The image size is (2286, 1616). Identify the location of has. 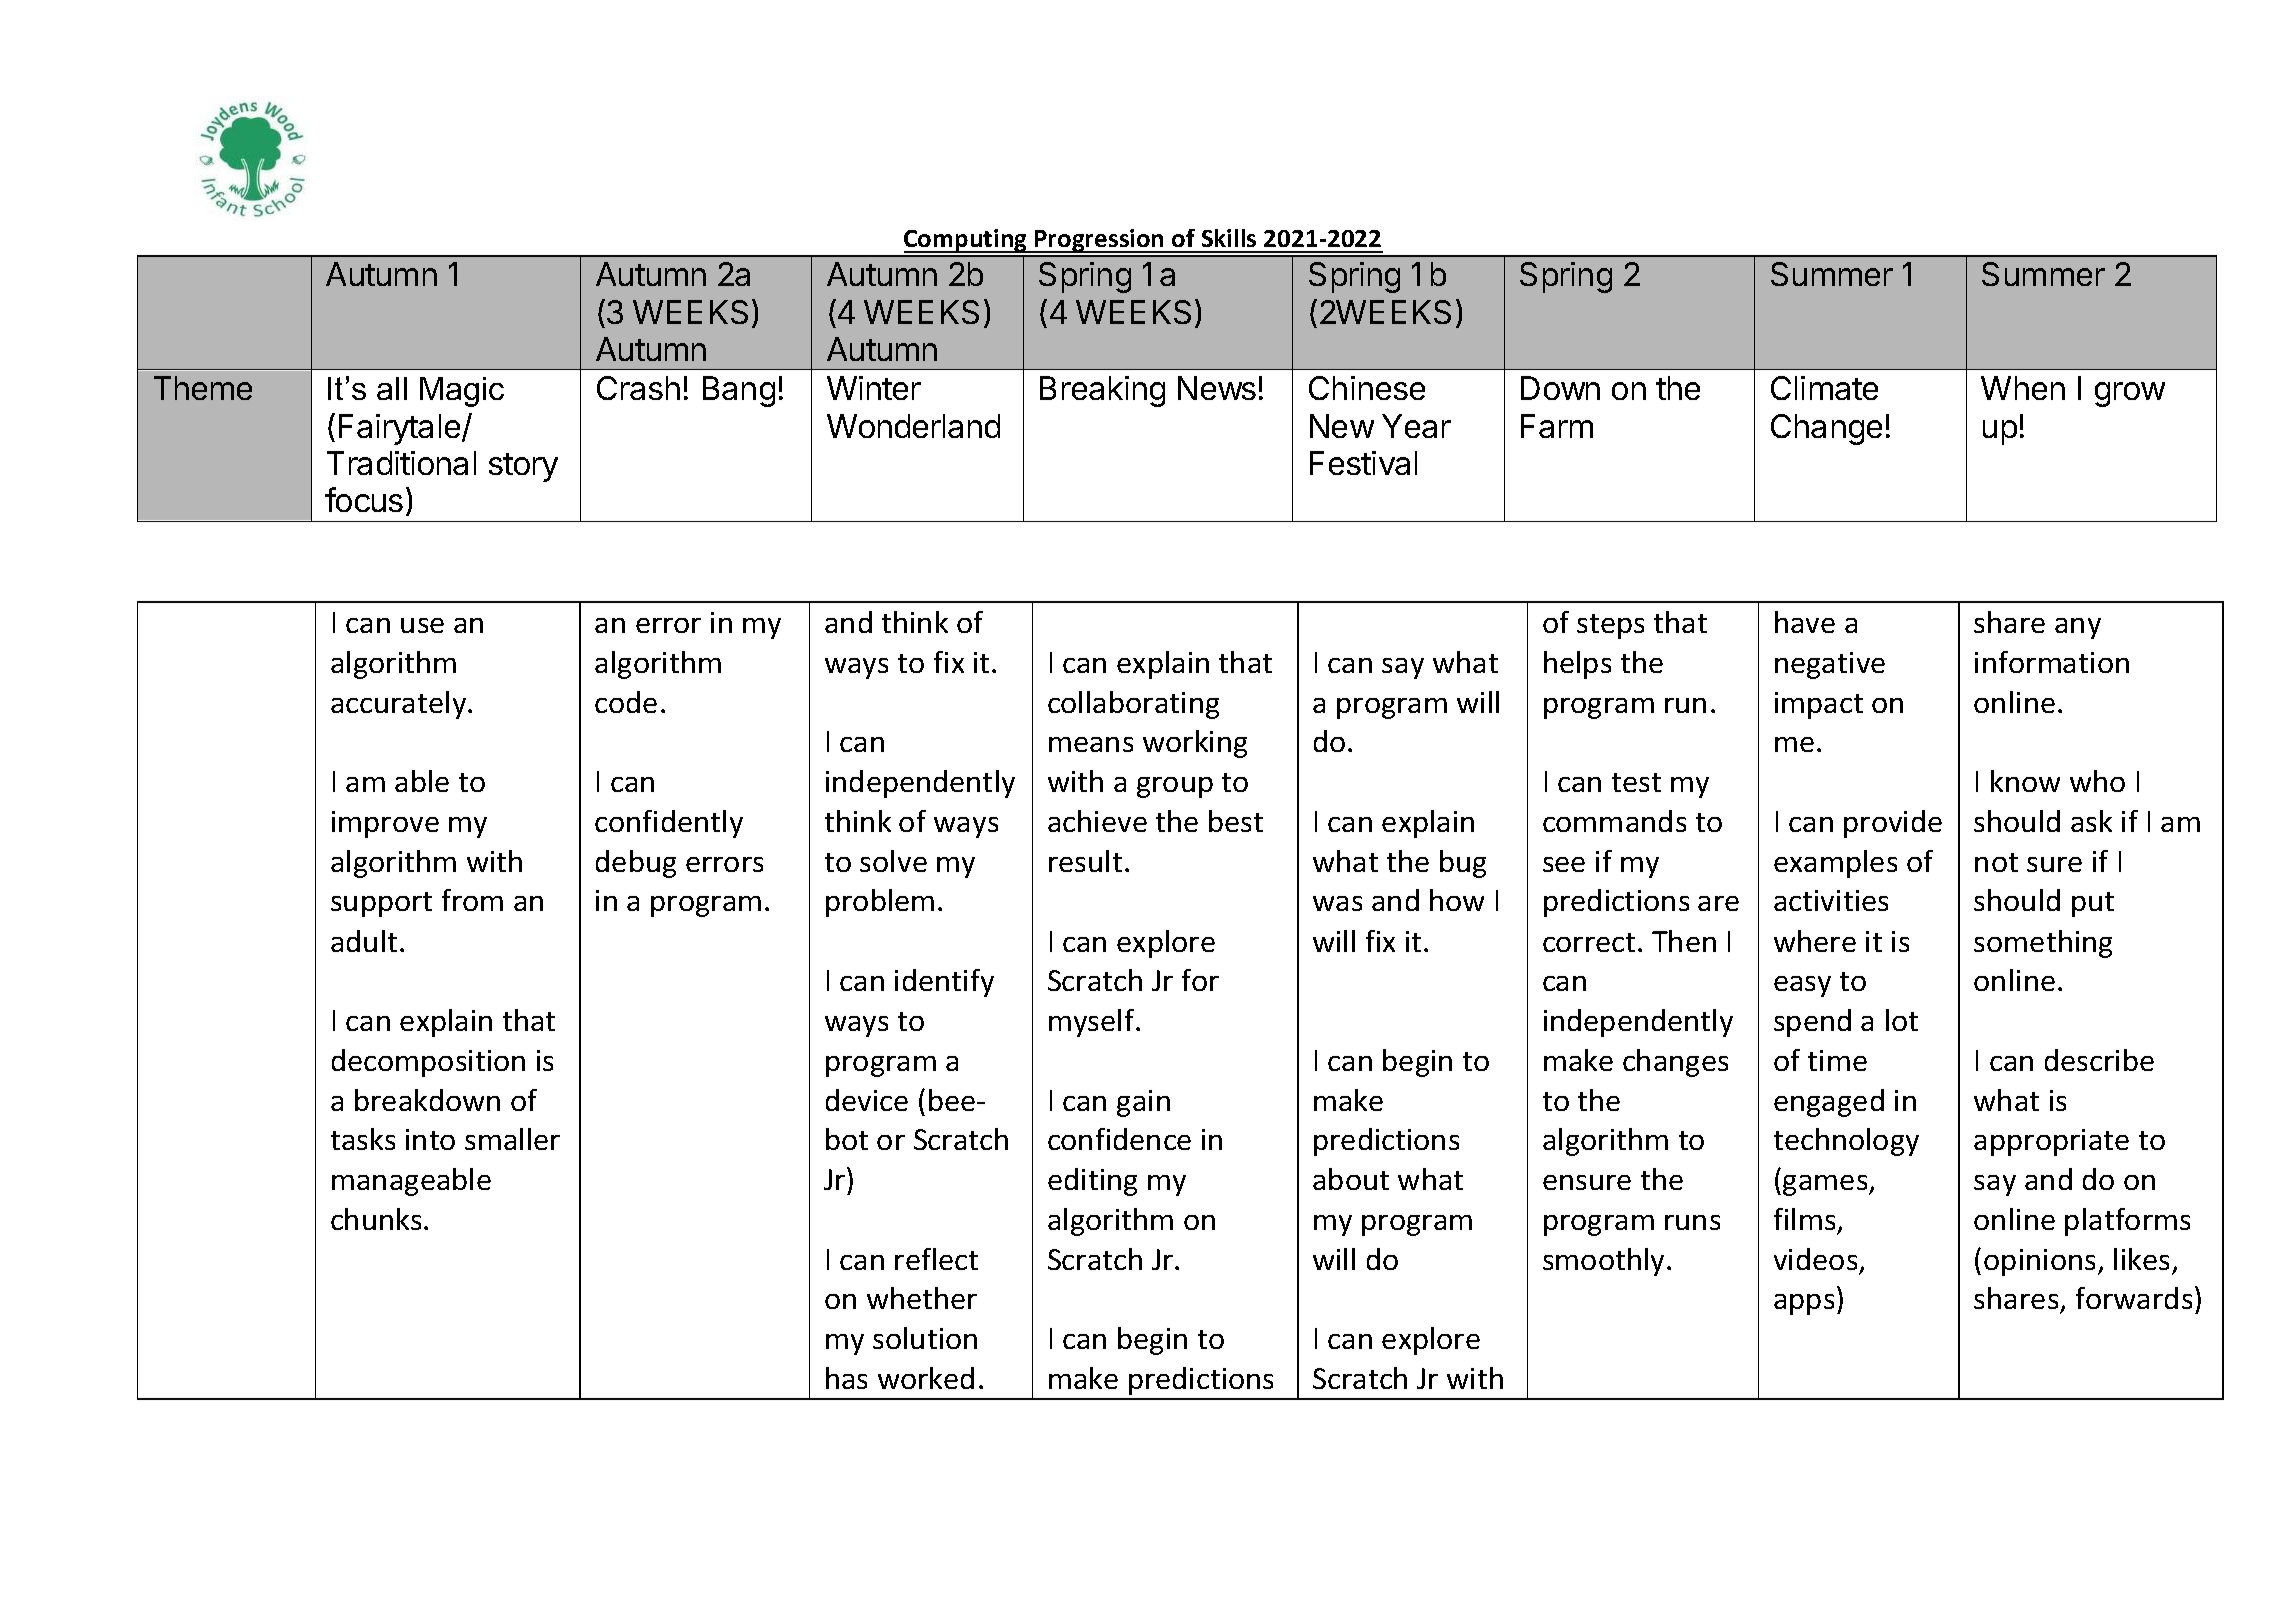
(846, 1378).
